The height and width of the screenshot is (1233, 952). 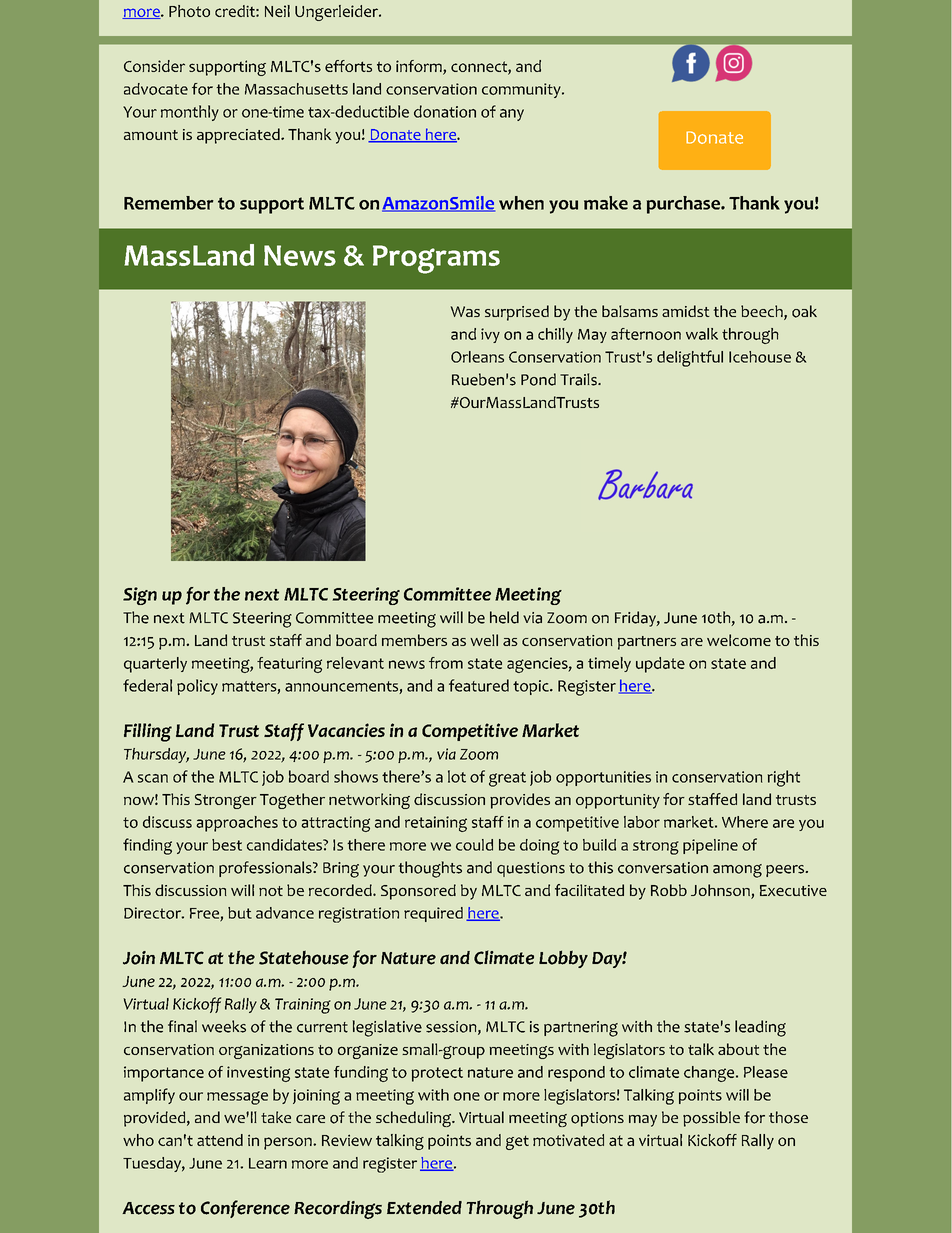 What do you see at coordinates (739, 640) in the screenshot?
I see `welcome` at bounding box center [739, 640].
